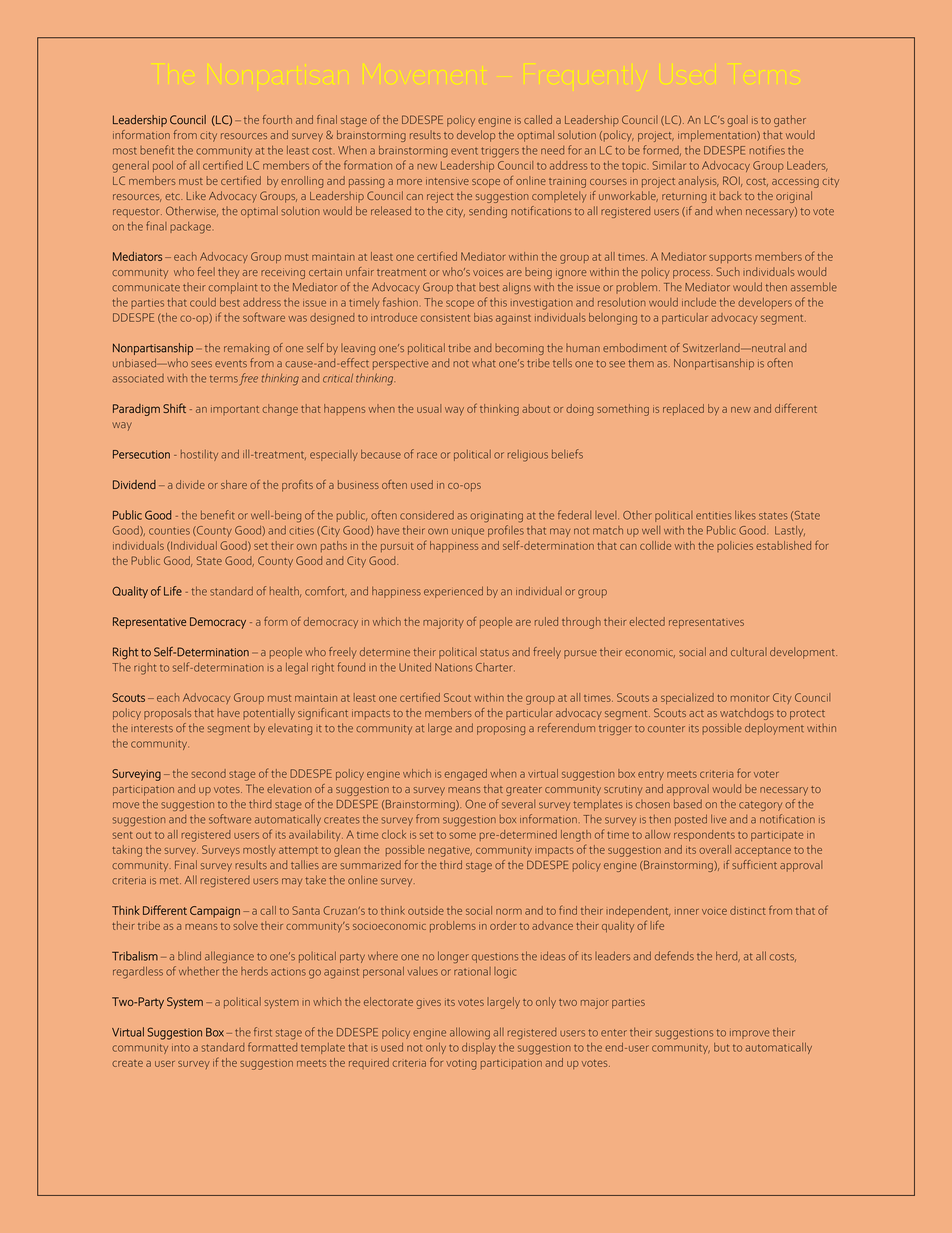  Describe the element at coordinates (181, 1048) in the screenshot. I see `into` at that location.
